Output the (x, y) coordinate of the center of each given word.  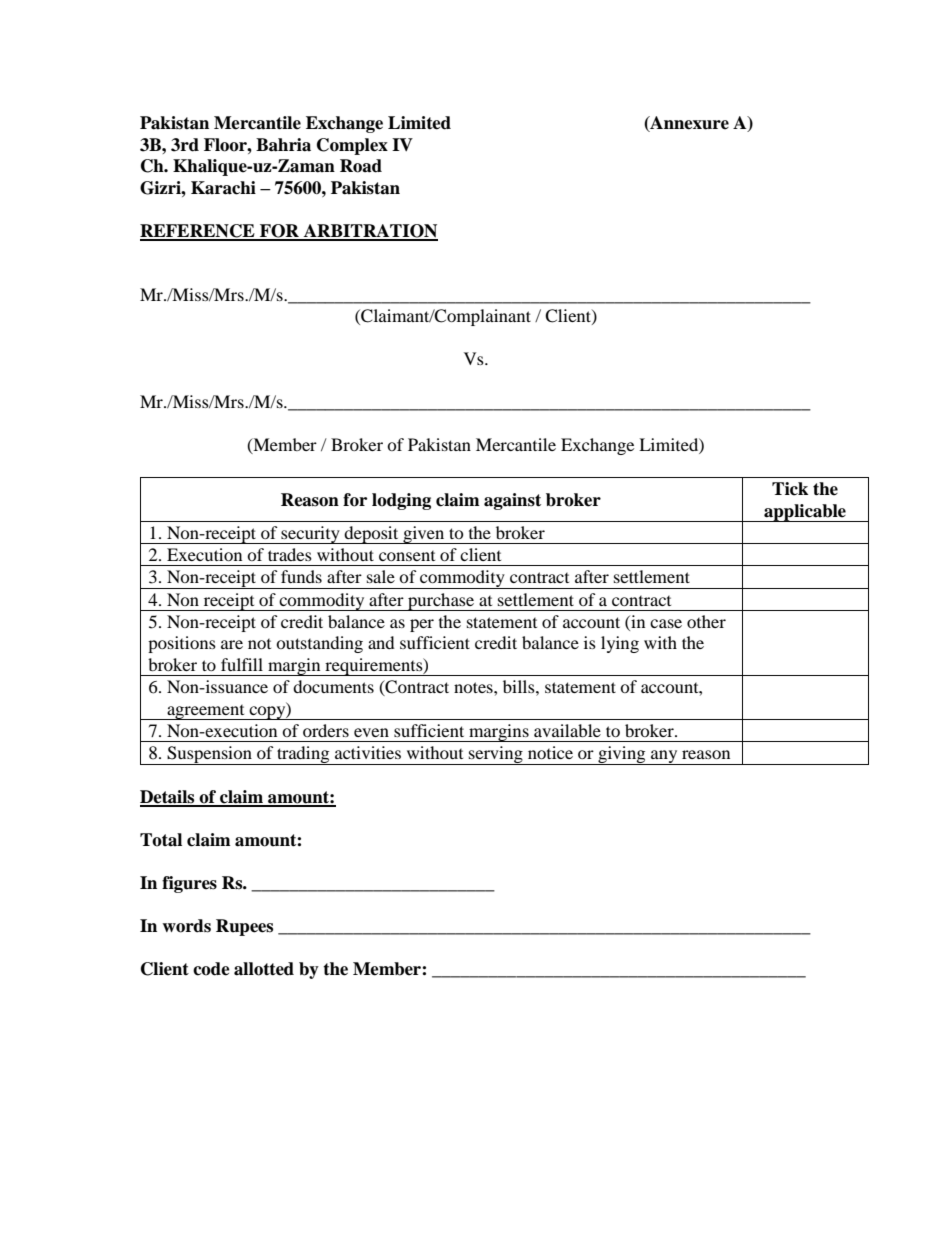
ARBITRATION (369, 232)
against (512, 501)
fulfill (242, 664)
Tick (790, 489)
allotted (264, 969)
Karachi (223, 188)
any (664, 757)
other (706, 621)
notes (474, 687)
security (310, 535)
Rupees (244, 927)
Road (361, 166)
